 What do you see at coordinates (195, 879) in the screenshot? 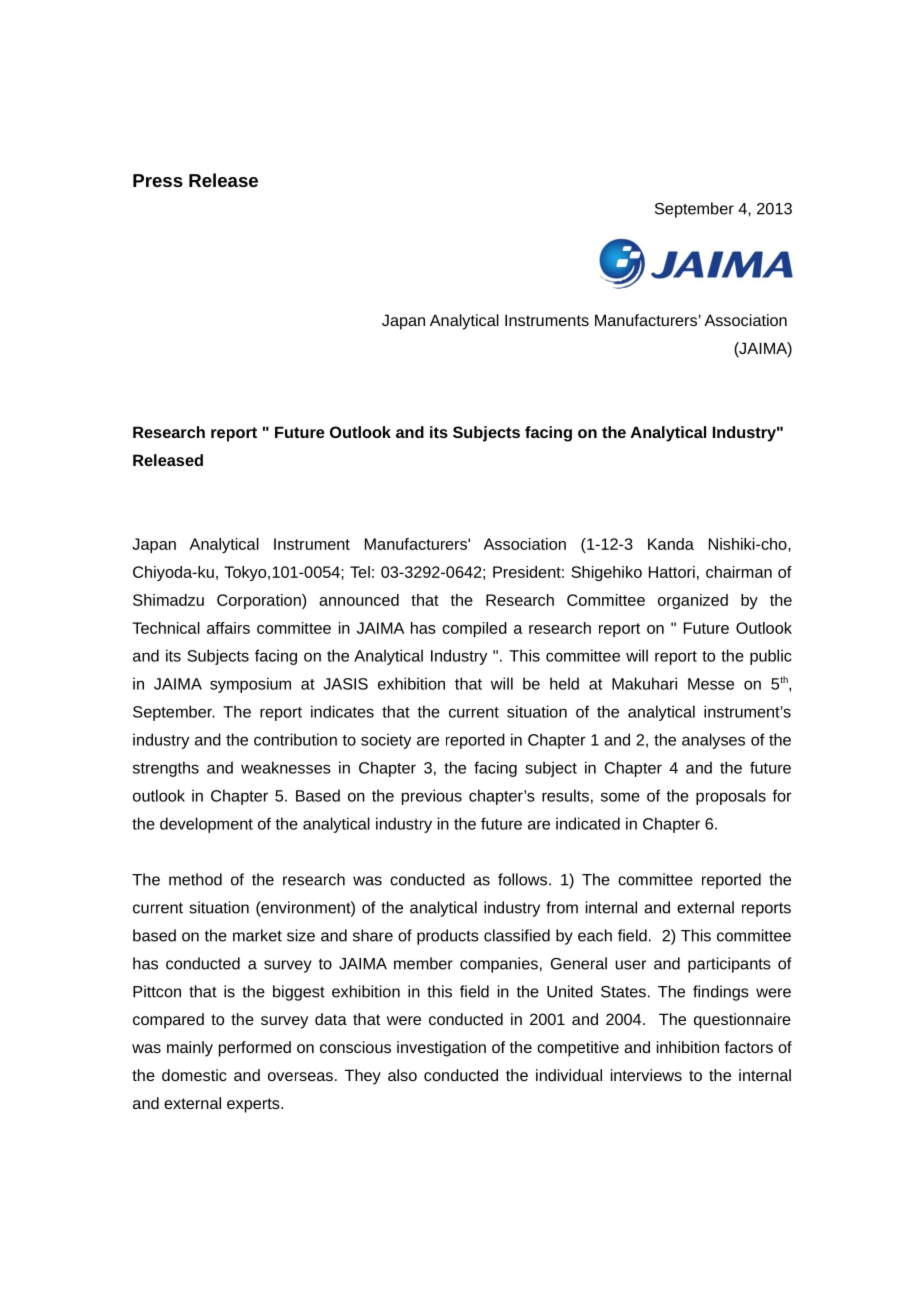
I see `method` at bounding box center [195, 879].
